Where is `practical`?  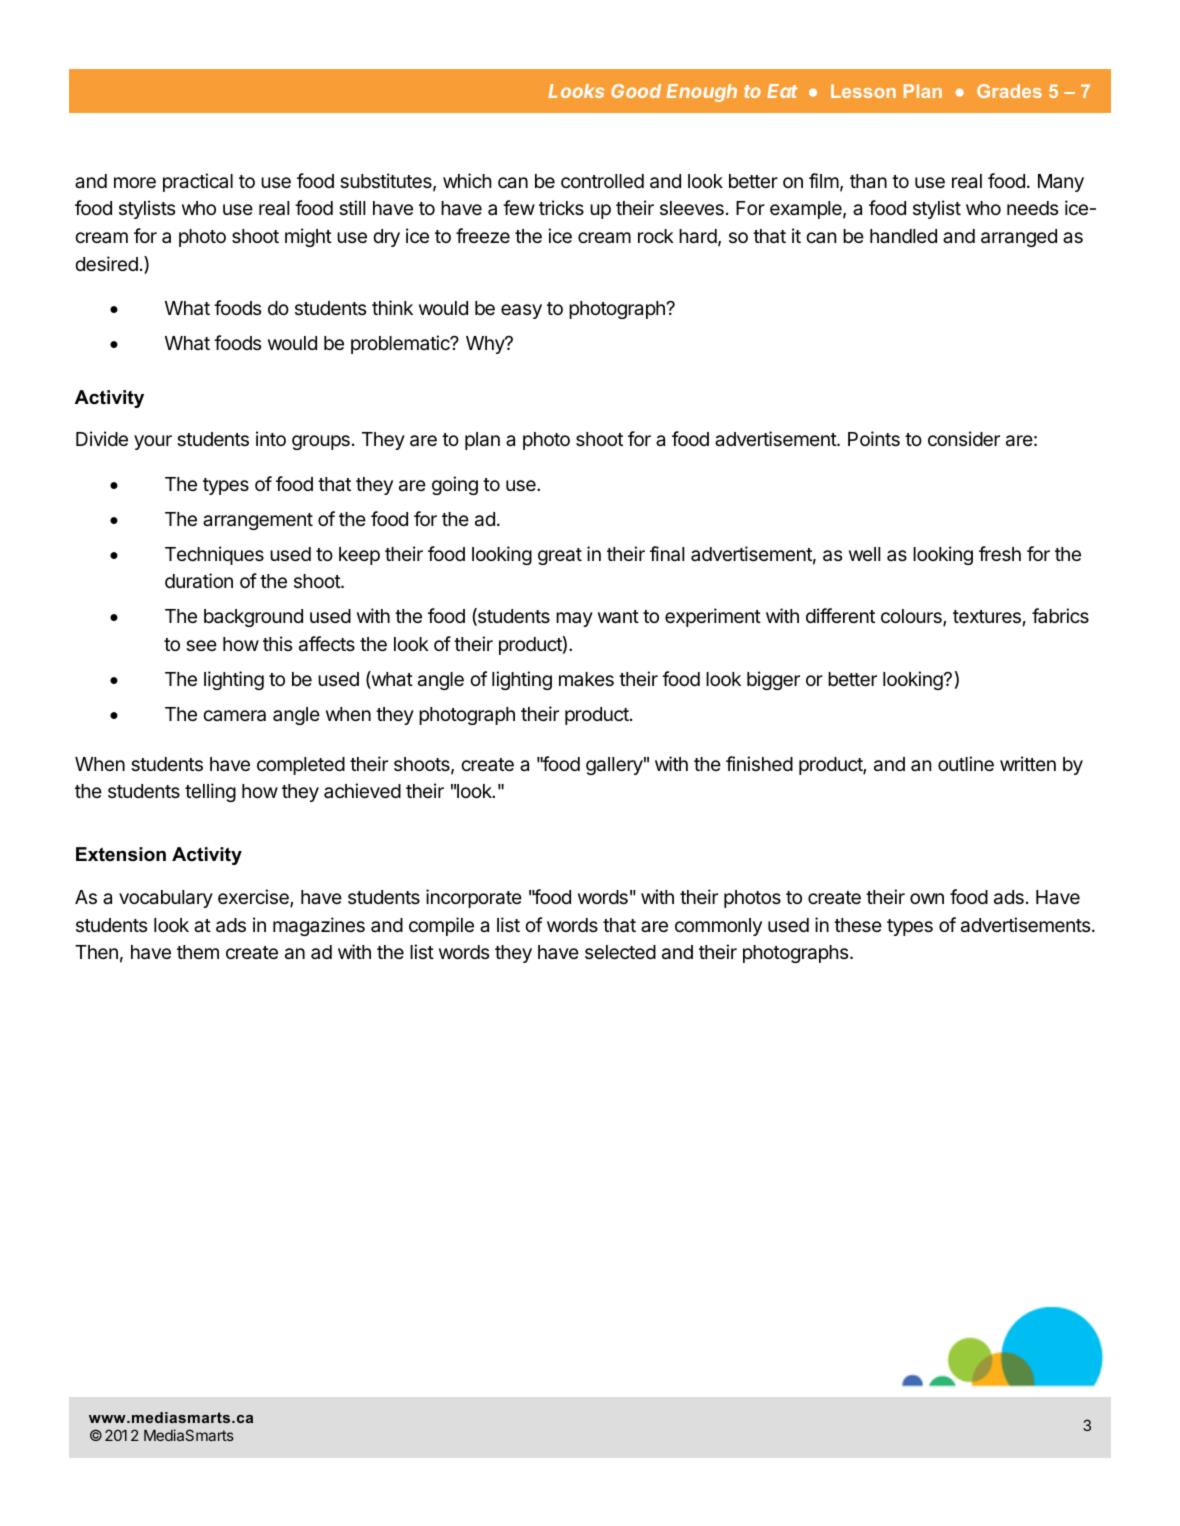
practical is located at coordinates (198, 182).
